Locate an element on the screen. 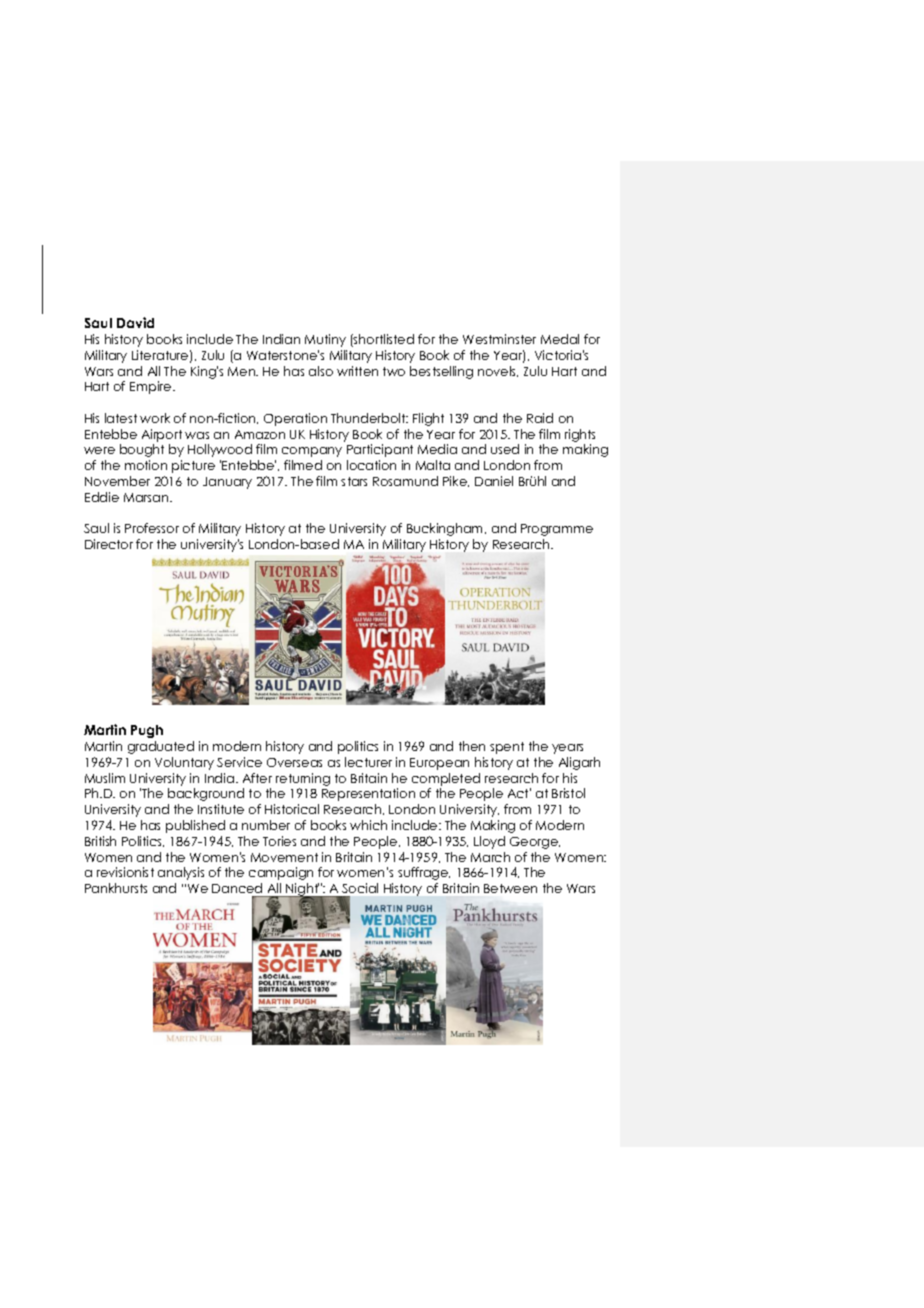 The image size is (924, 1308). David is located at coordinates (135, 322).
